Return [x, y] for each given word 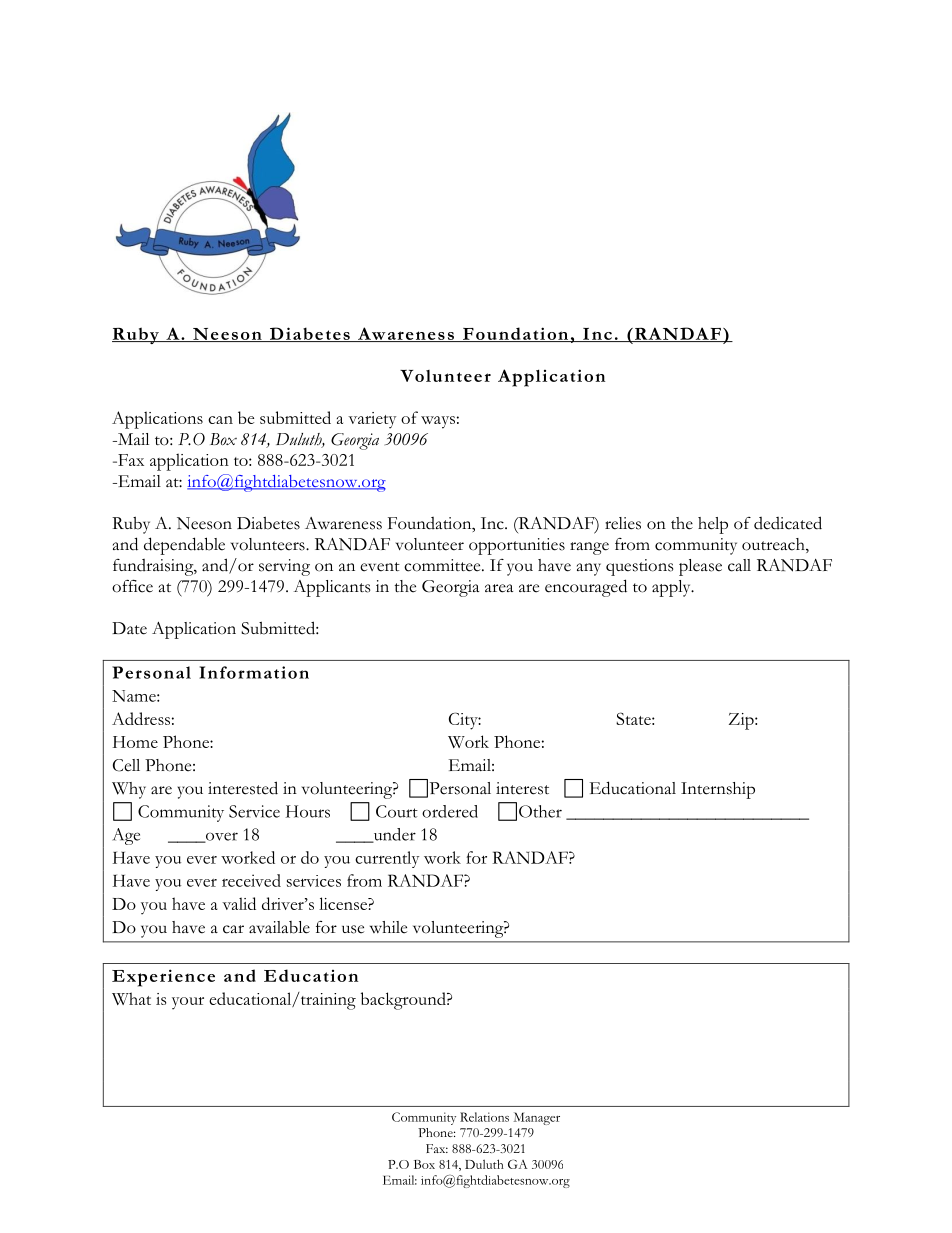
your [188, 1003]
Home [135, 742]
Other [540, 811]
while [388, 927]
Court [397, 811]
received [251, 880]
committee [443, 565]
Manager [537, 1118]
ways [438, 422]
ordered [450, 811]
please [700, 567]
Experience [163, 978]
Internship [718, 790]
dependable [184, 546]
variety [372, 420]
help [713, 525]
